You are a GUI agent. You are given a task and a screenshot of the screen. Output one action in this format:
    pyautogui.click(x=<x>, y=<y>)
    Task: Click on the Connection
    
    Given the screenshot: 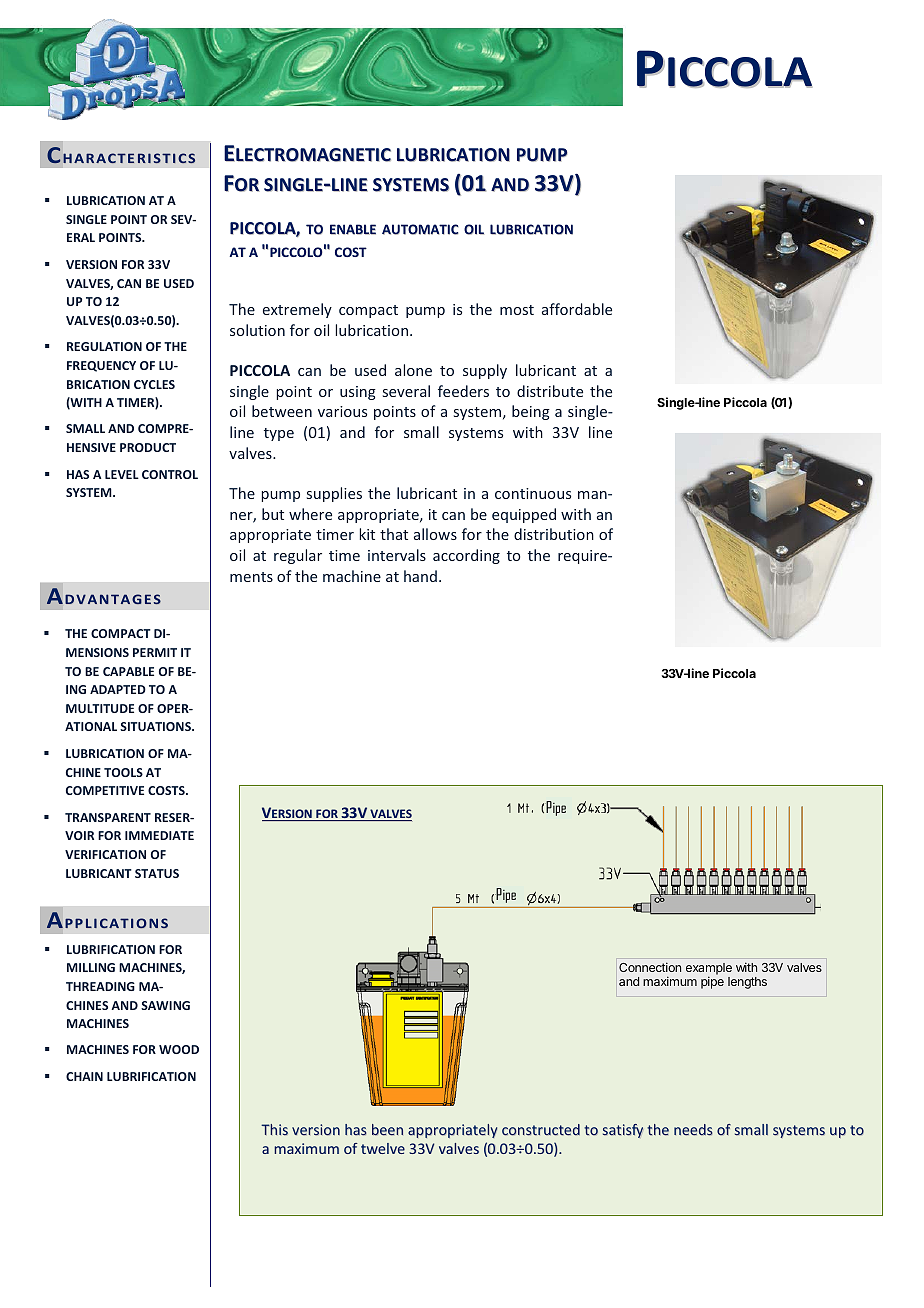 What is the action you would take?
    pyautogui.click(x=650, y=967)
